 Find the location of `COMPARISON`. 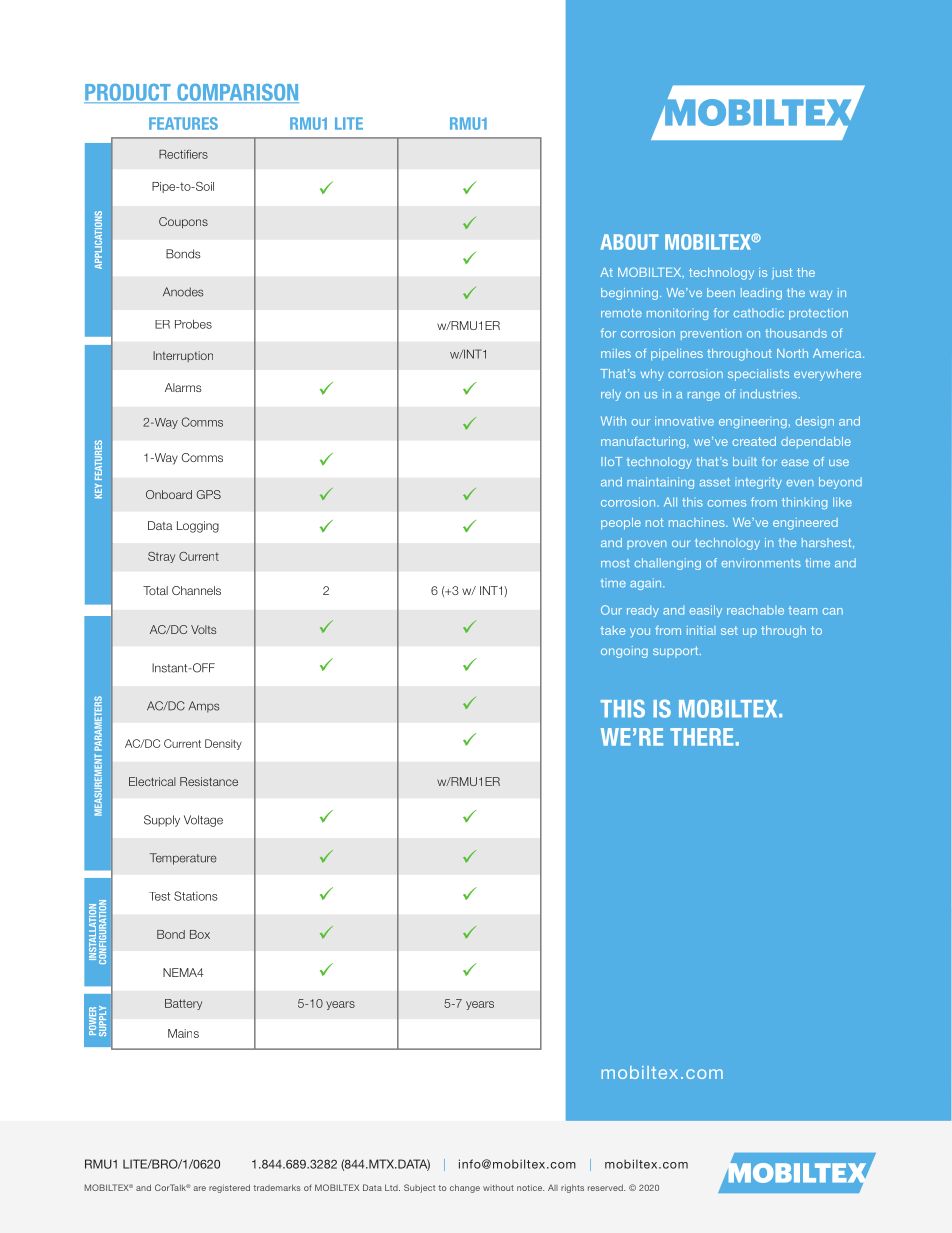

COMPARISON is located at coordinates (237, 93).
